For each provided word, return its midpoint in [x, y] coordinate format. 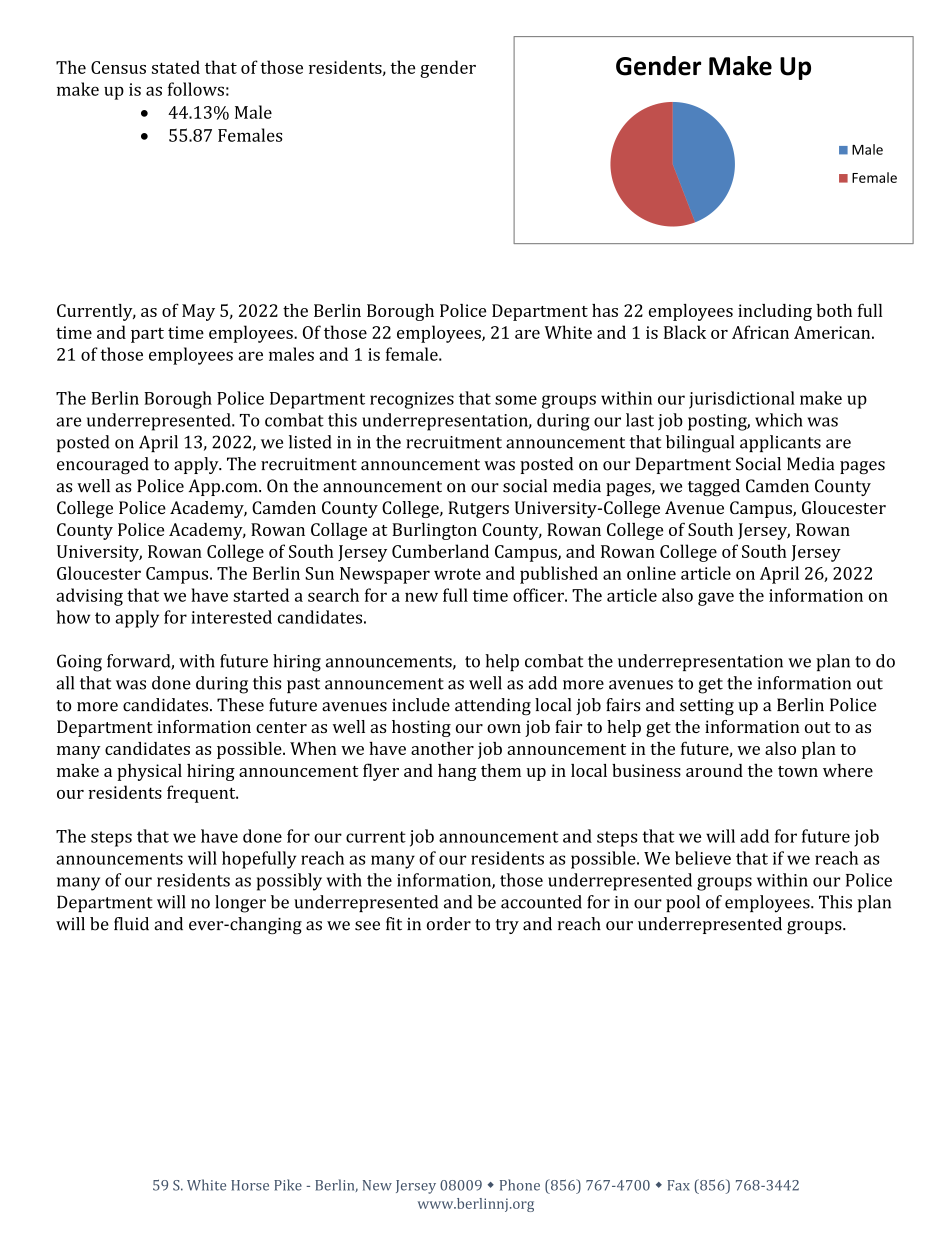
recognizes [412, 400]
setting [707, 707]
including [775, 312]
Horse [250, 1185]
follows [196, 89]
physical [149, 772]
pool [683, 903]
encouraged [103, 465]
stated [176, 67]
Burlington [434, 531]
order [449, 924]
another [442, 748]
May [198, 312]
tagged [714, 488]
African [760, 332]
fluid [131, 924]
